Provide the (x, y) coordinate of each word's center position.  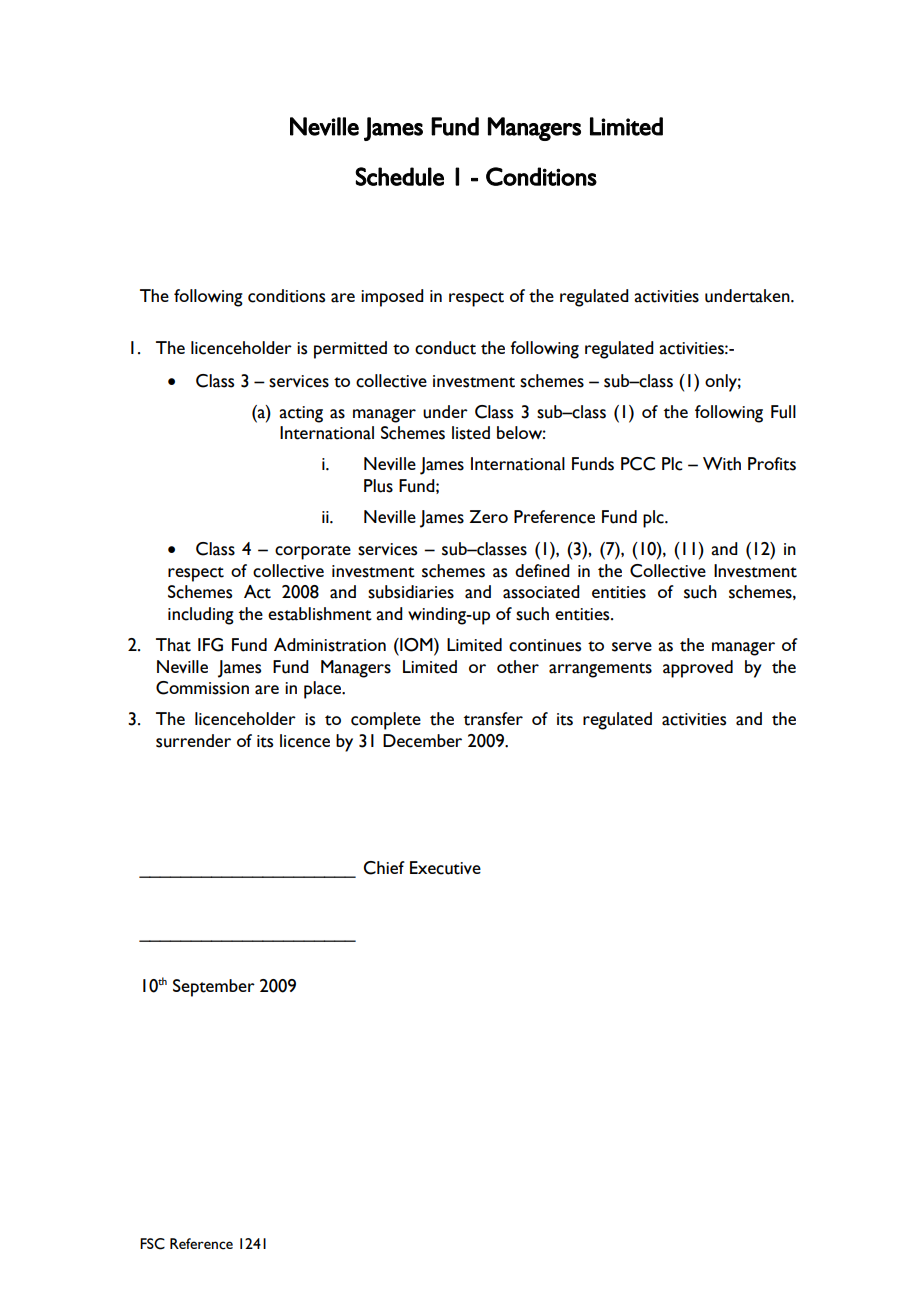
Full (783, 412)
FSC (152, 1244)
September (214, 988)
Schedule (399, 176)
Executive (445, 868)
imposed (392, 298)
